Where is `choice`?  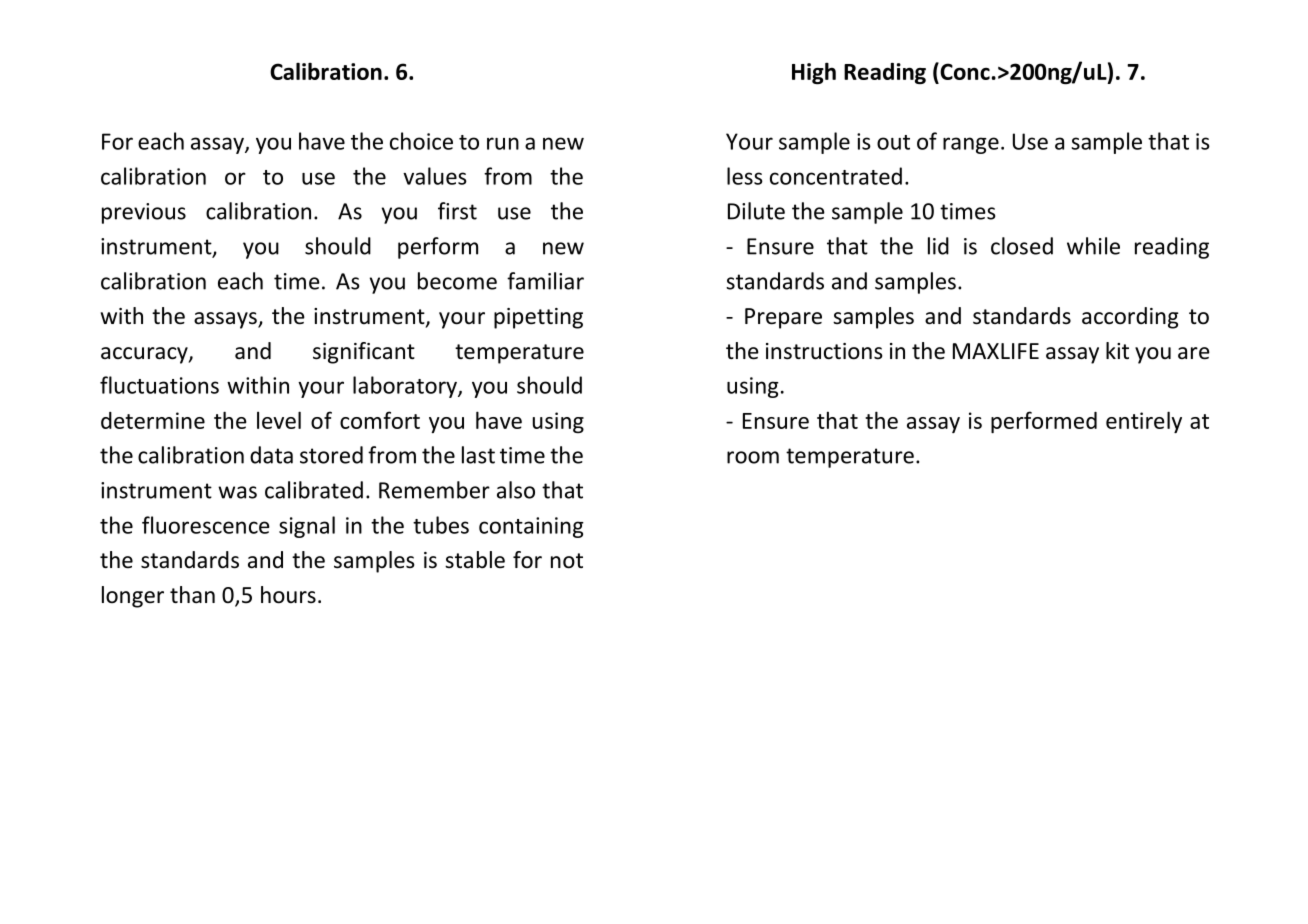
choice is located at coordinates (421, 141).
